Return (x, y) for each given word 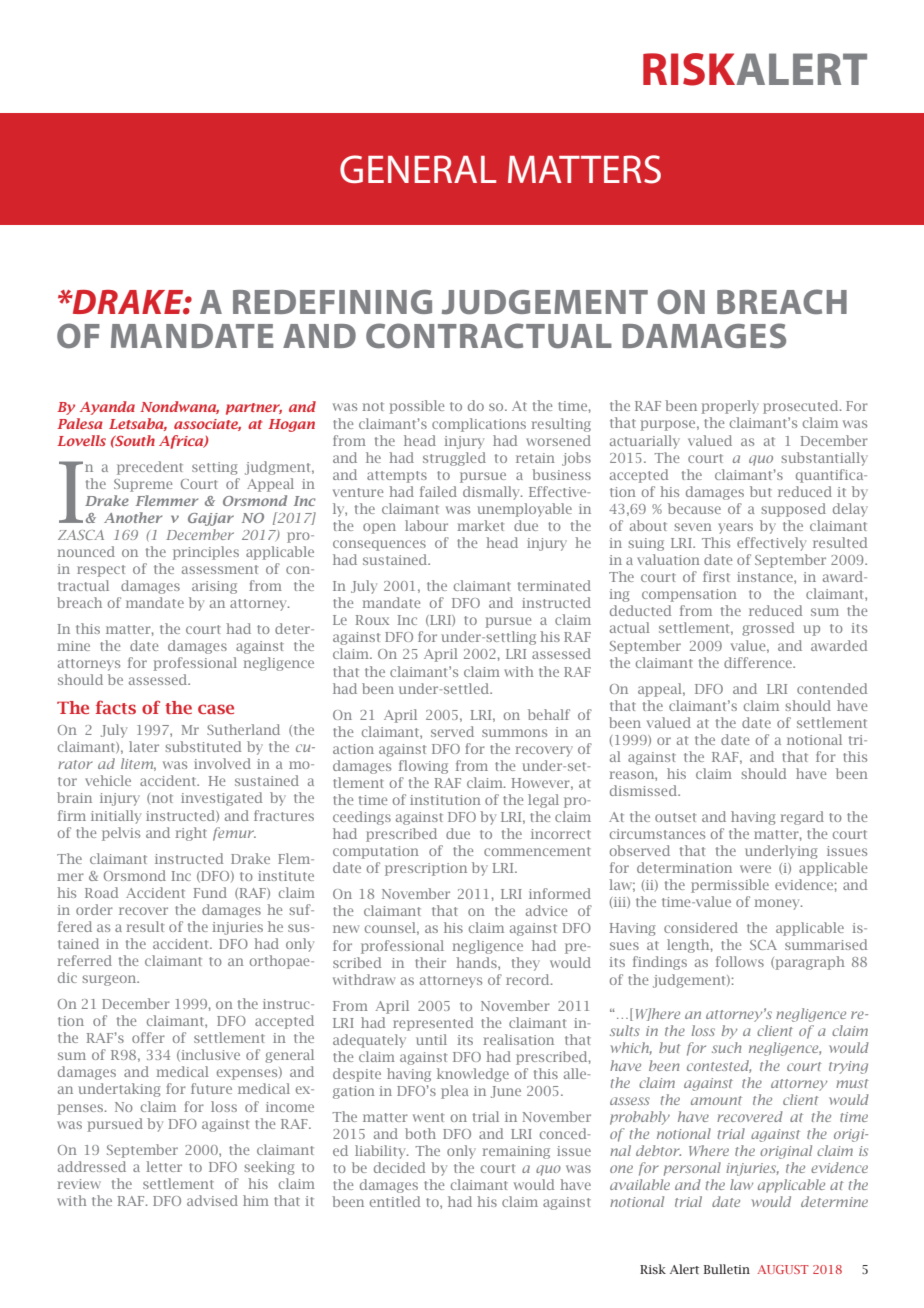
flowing (423, 767)
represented (433, 1024)
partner (254, 409)
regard (802, 818)
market (481, 525)
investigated (221, 799)
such (726, 1047)
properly (730, 407)
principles (206, 553)
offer (148, 1037)
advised (212, 1200)
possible (417, 407)
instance (766, 577)
